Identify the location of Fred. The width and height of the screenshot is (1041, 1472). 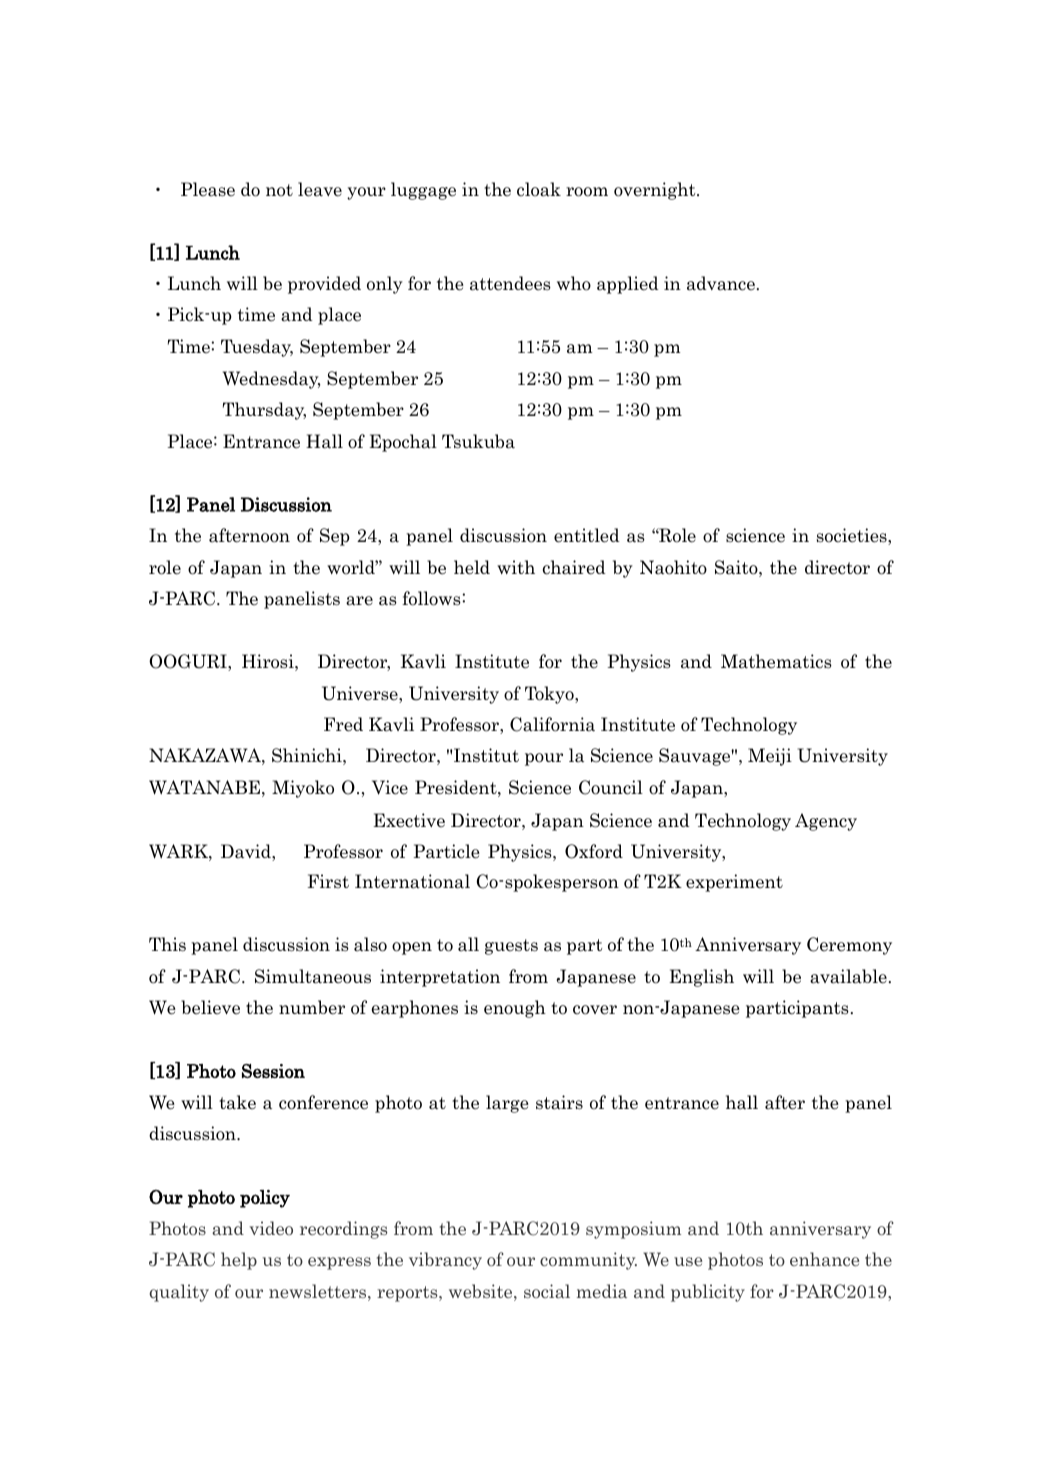
(343, 724).
